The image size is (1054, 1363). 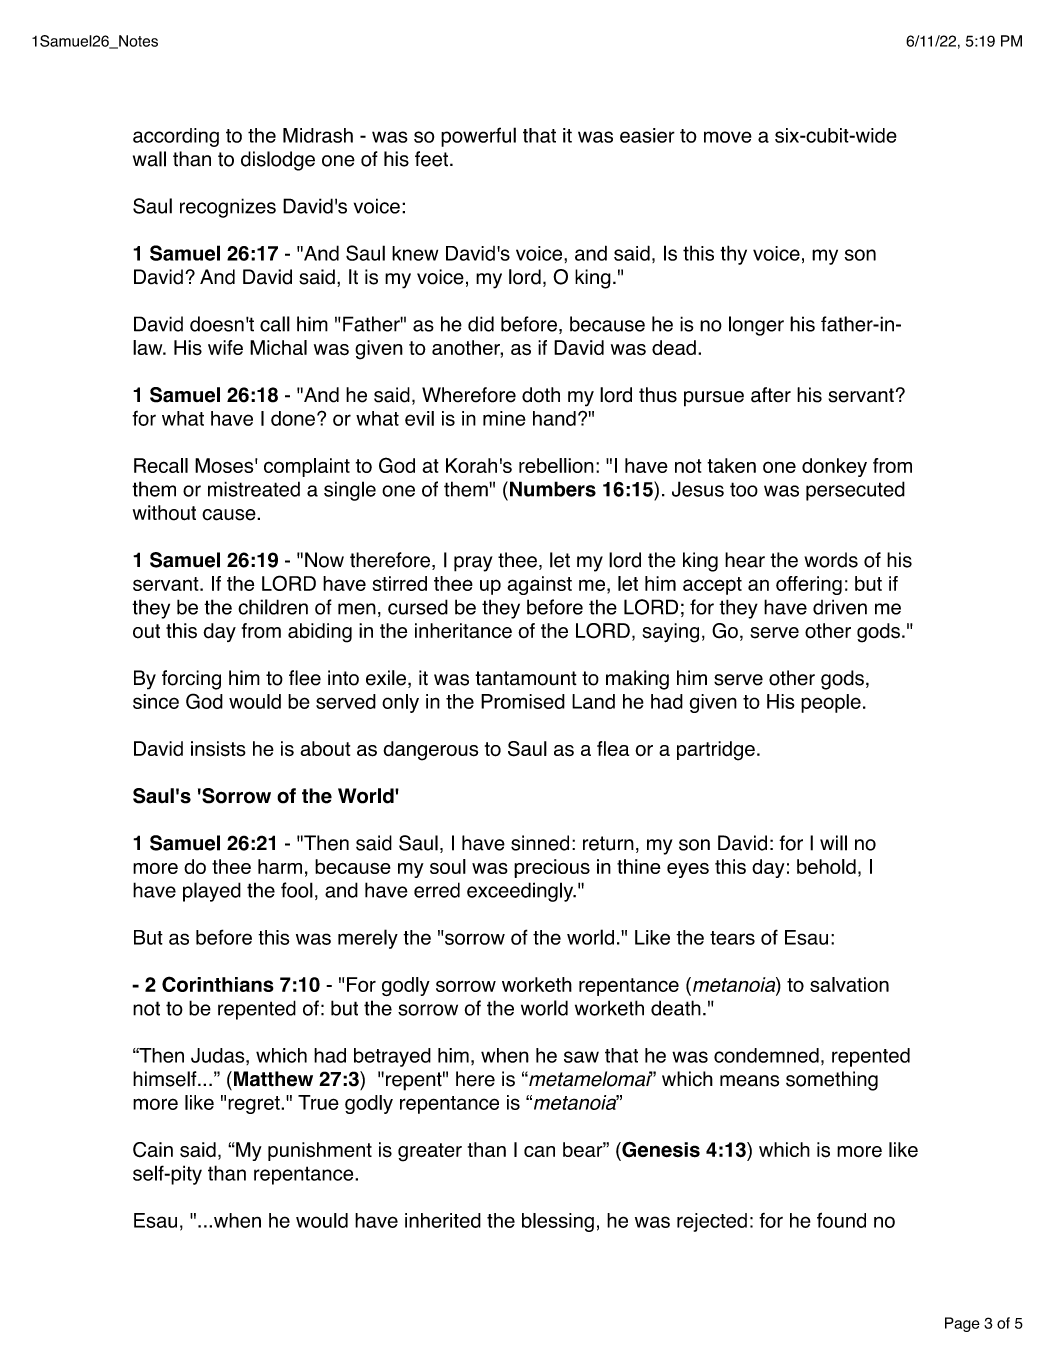 What do you see at coordinates (558, 1222) in the screenshot?
I see `blessing` at bounding box center [558, 1222].
